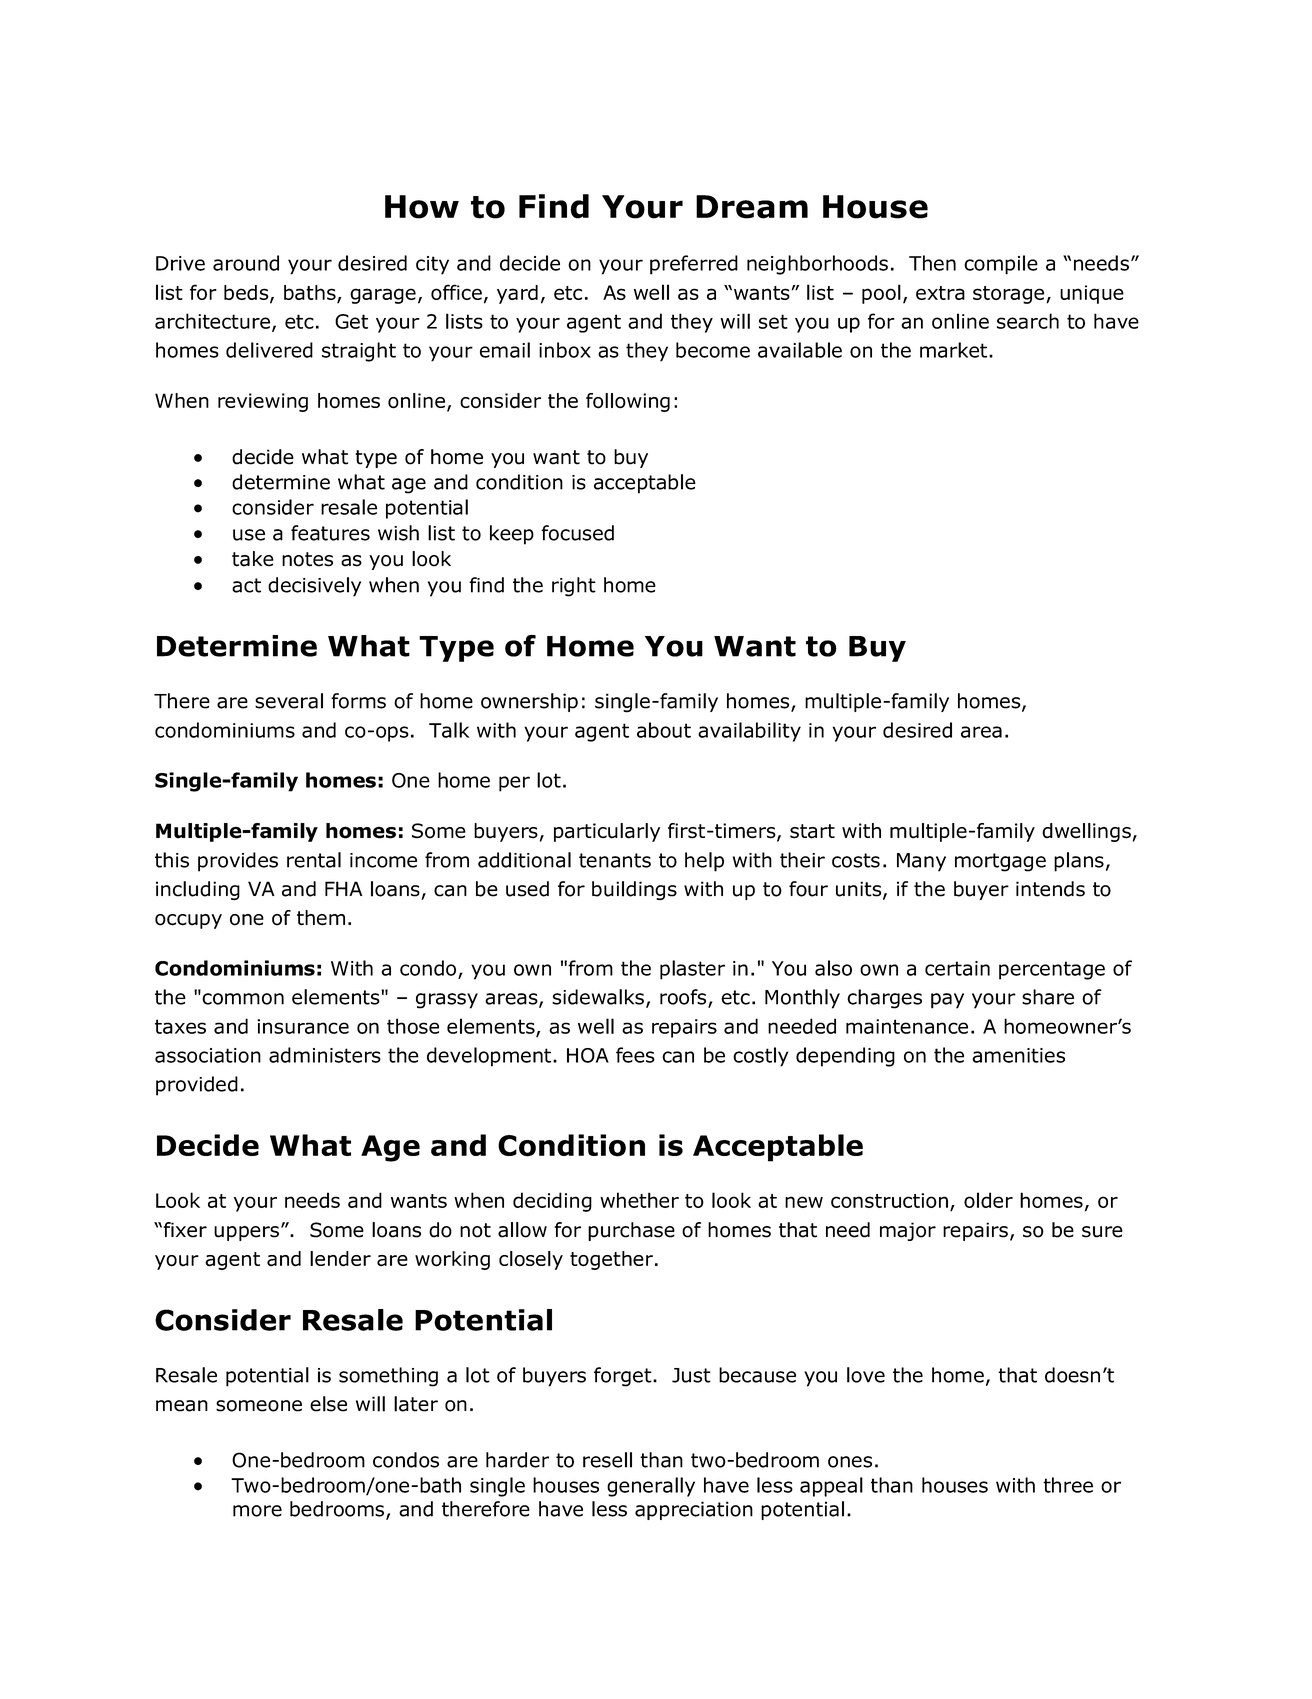  What do you see at coordinates (953, 350) in the image?
I see `market` at bounding box center [953, 350].
